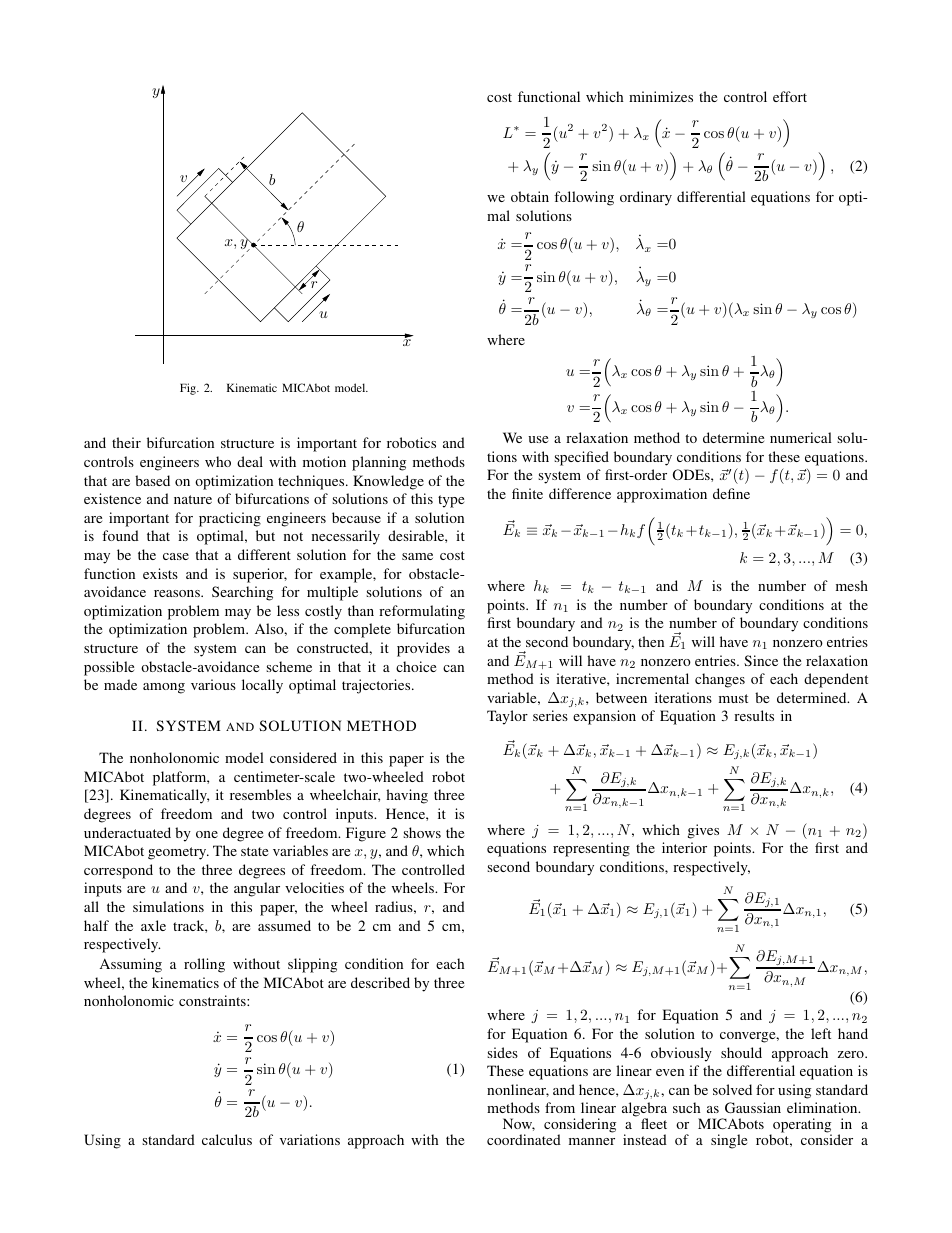 The image size is (952, 1233). What do you see at coordinates (379, 463) in the screenshot?
I see `planning` at bounding box center [379, 463].
